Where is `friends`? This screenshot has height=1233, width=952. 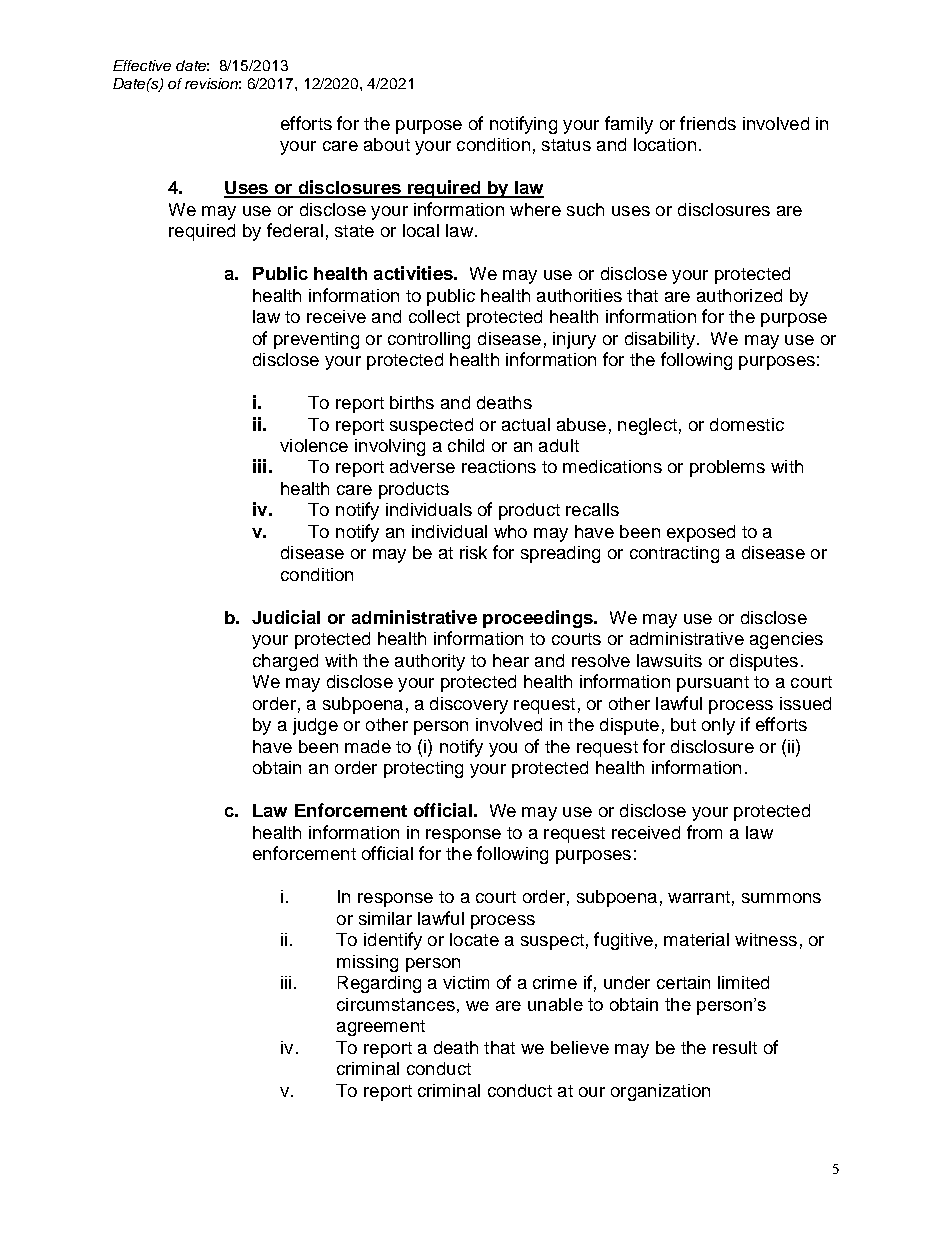 friends is located at coordinates (708, 123).
